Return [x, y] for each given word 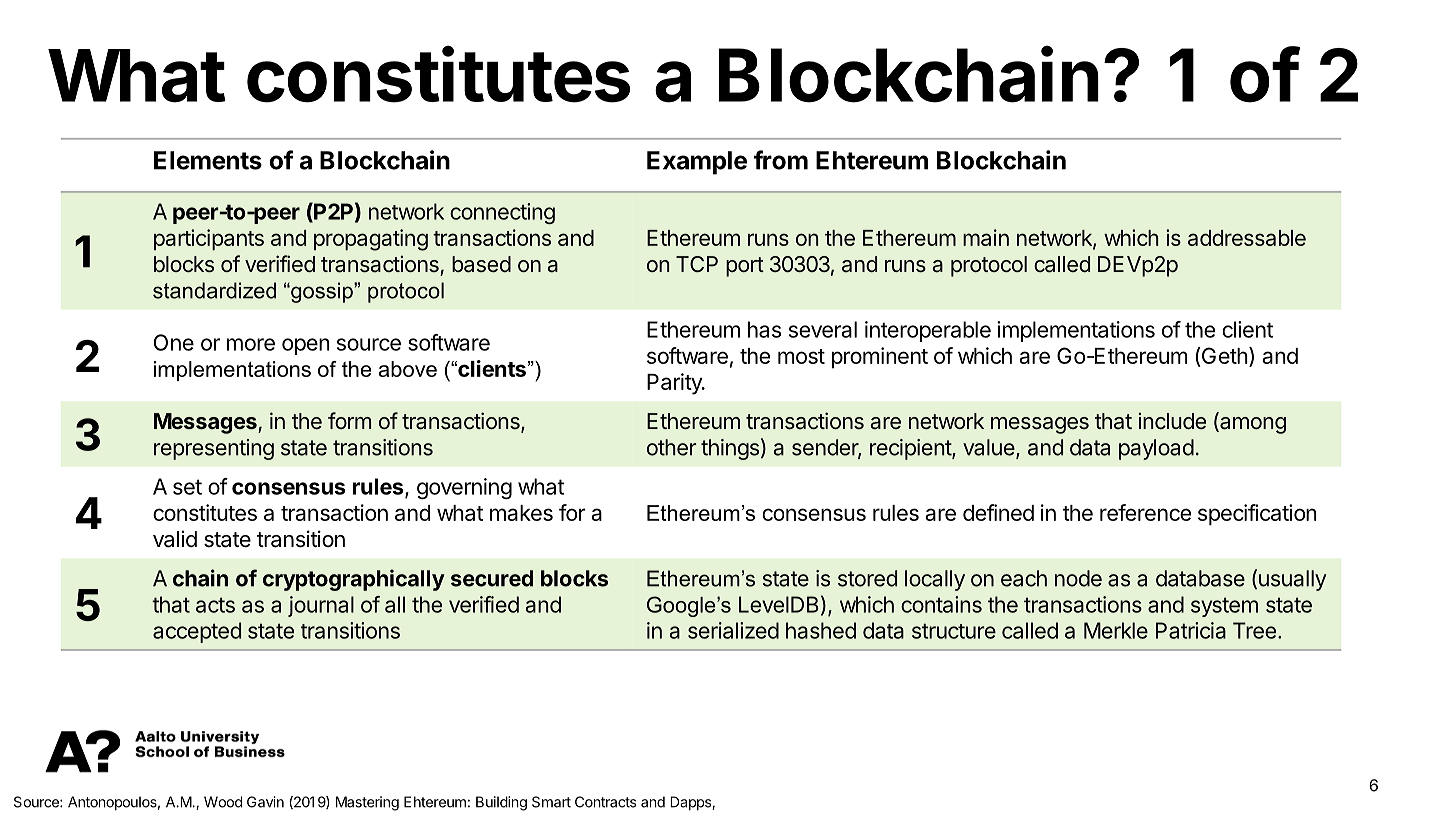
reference [1145, 512]
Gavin [265, 802]
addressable [1247, 238]
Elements [208, 160]
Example [697, 163]
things [730, 449]
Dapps [691, 803]
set [187, 487]
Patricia [1191, 630]
